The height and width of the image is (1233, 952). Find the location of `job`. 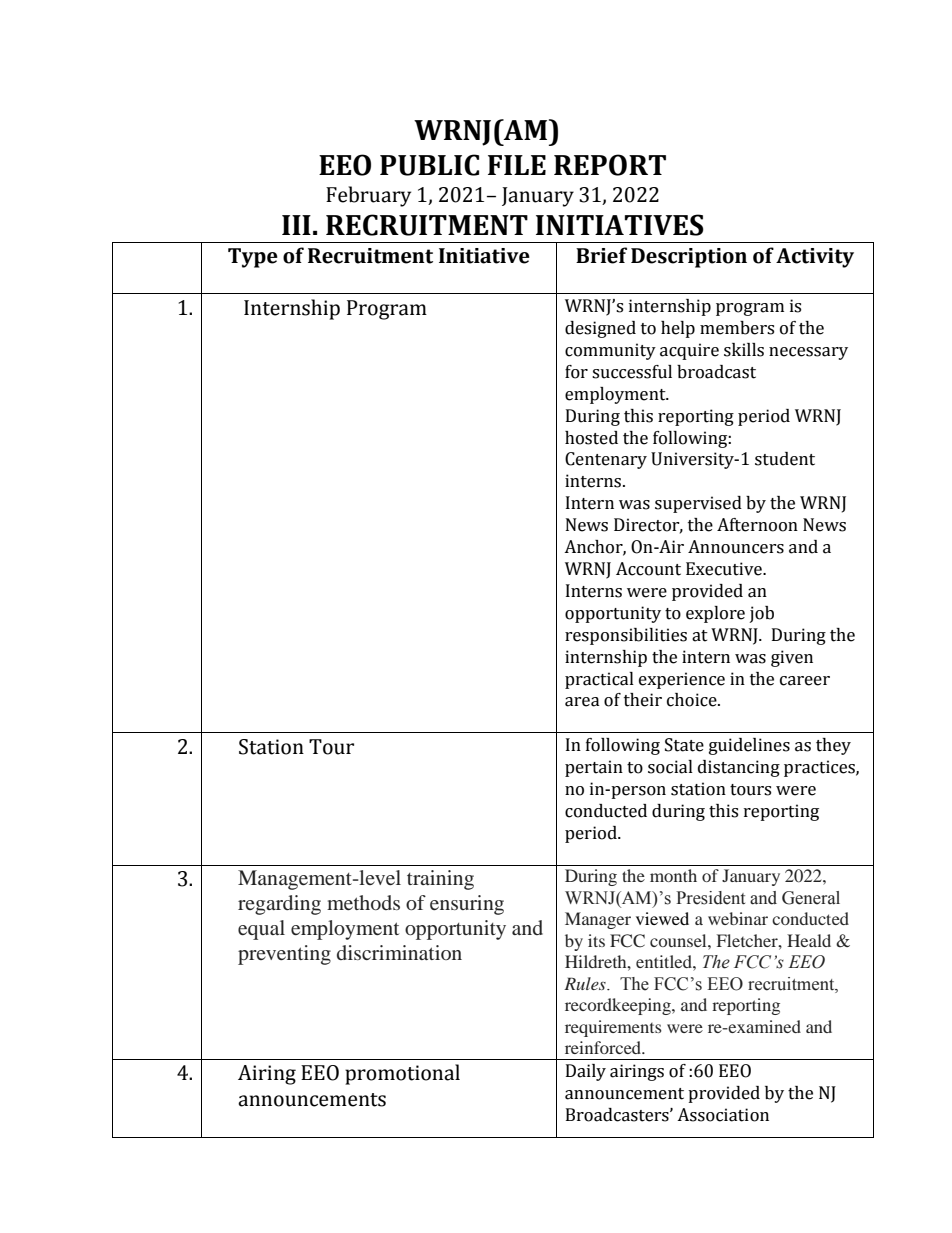

job is located at coordinates (762, 614).
